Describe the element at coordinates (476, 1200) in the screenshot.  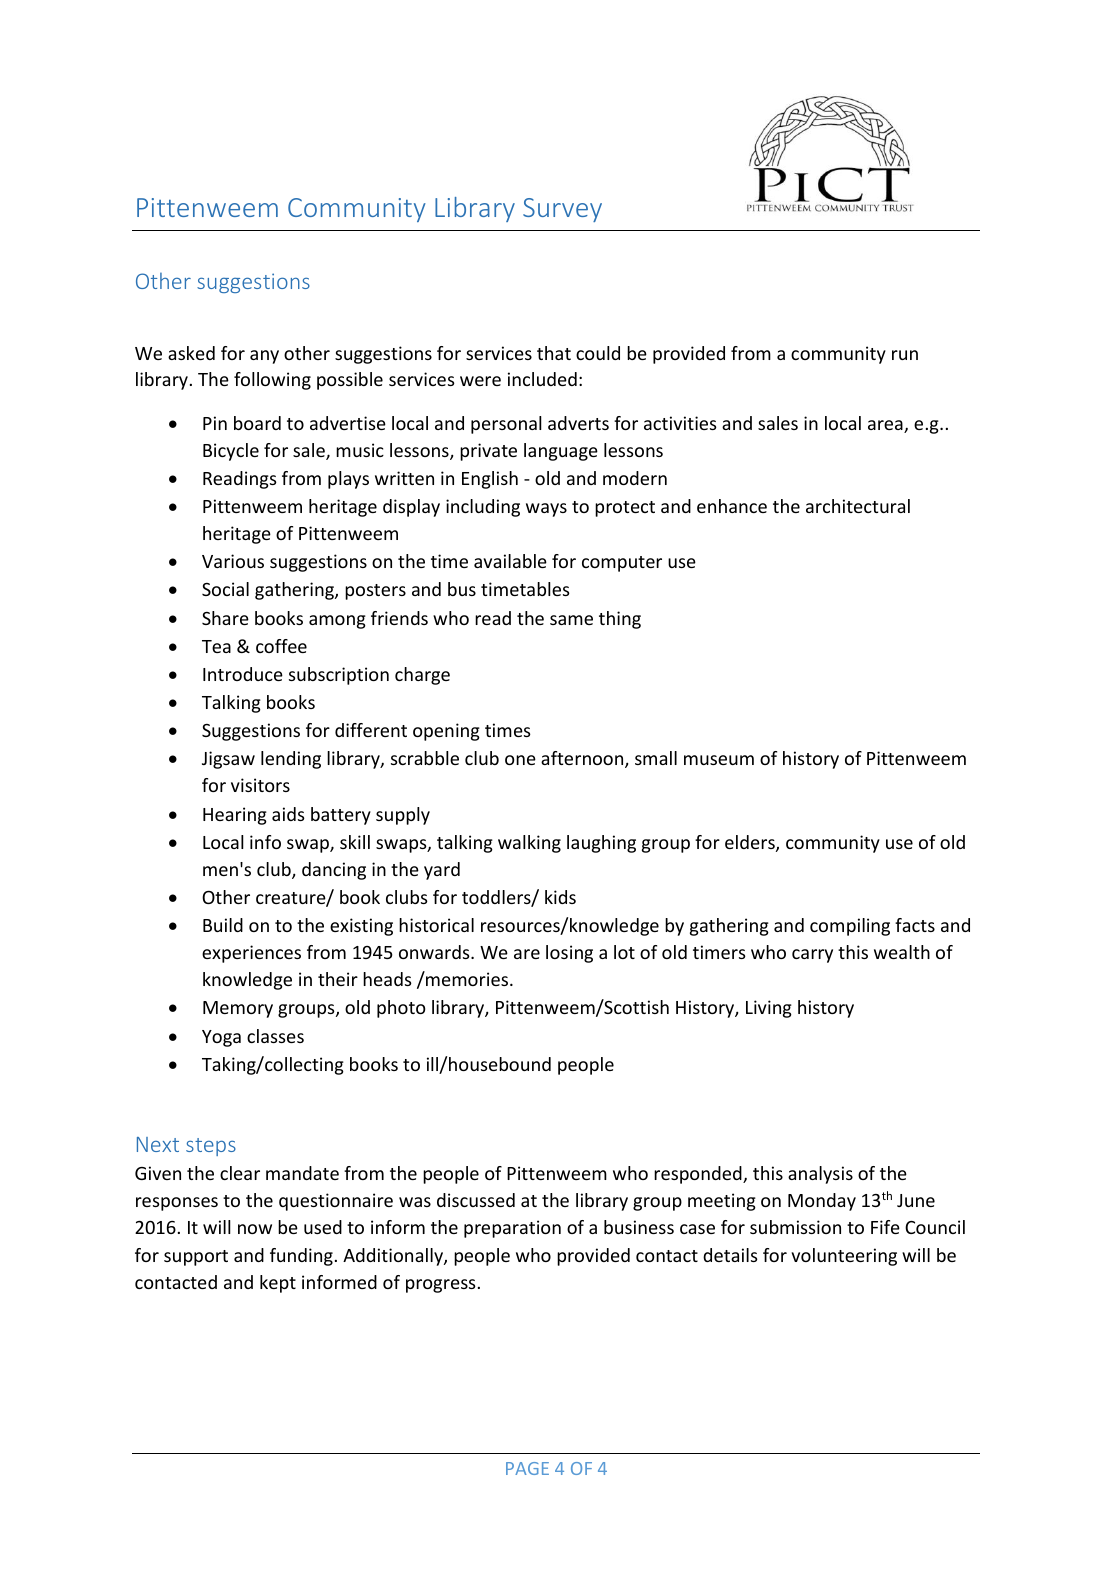
I see `discussed` at that location.
